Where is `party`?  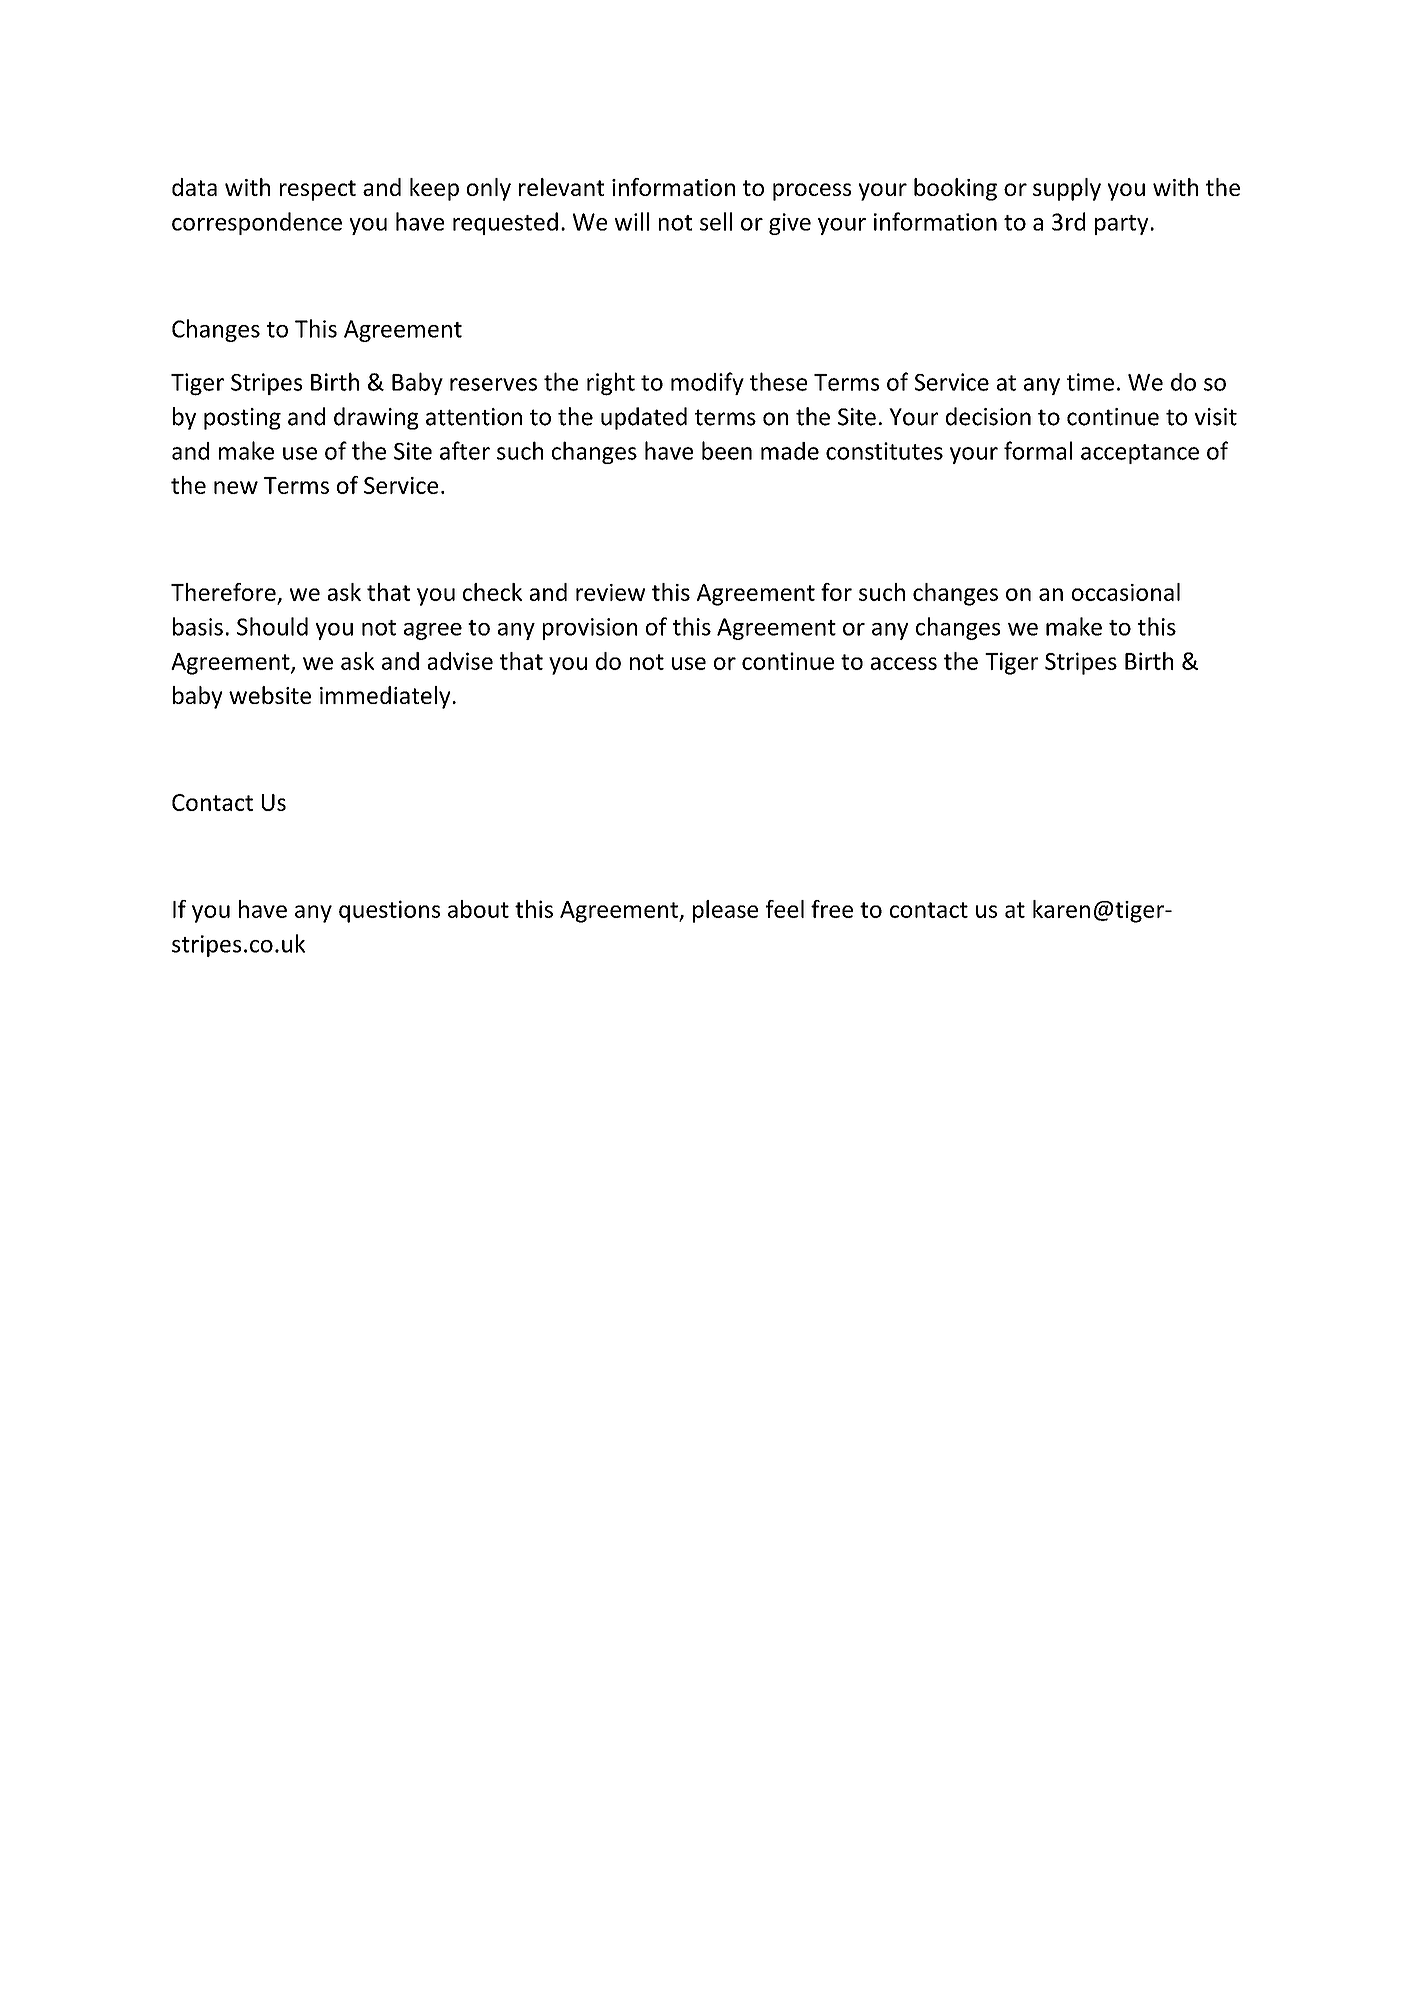 party is located at coordinates (1122, 225).
